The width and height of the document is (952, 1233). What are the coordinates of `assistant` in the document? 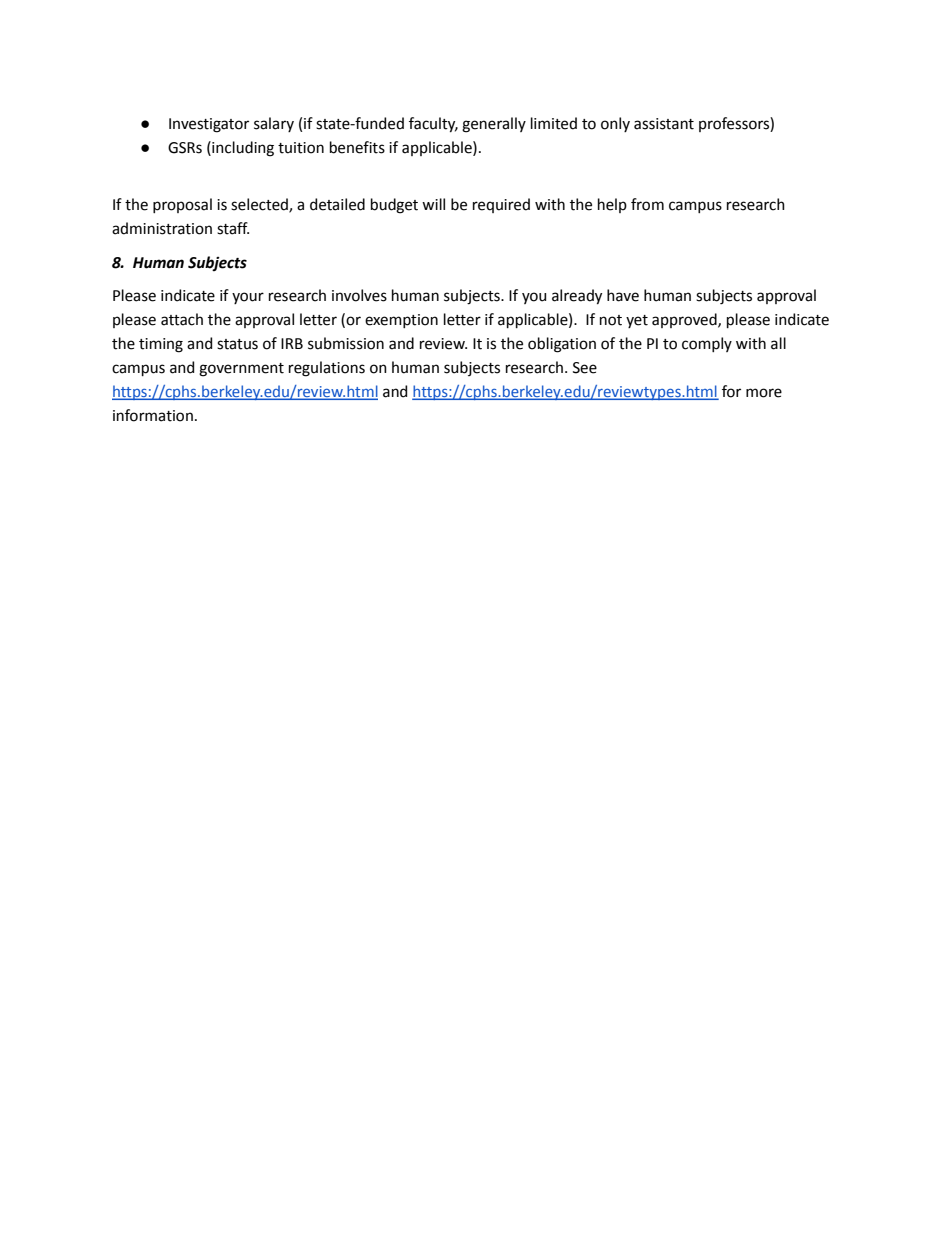 It's located at (664, 124).
